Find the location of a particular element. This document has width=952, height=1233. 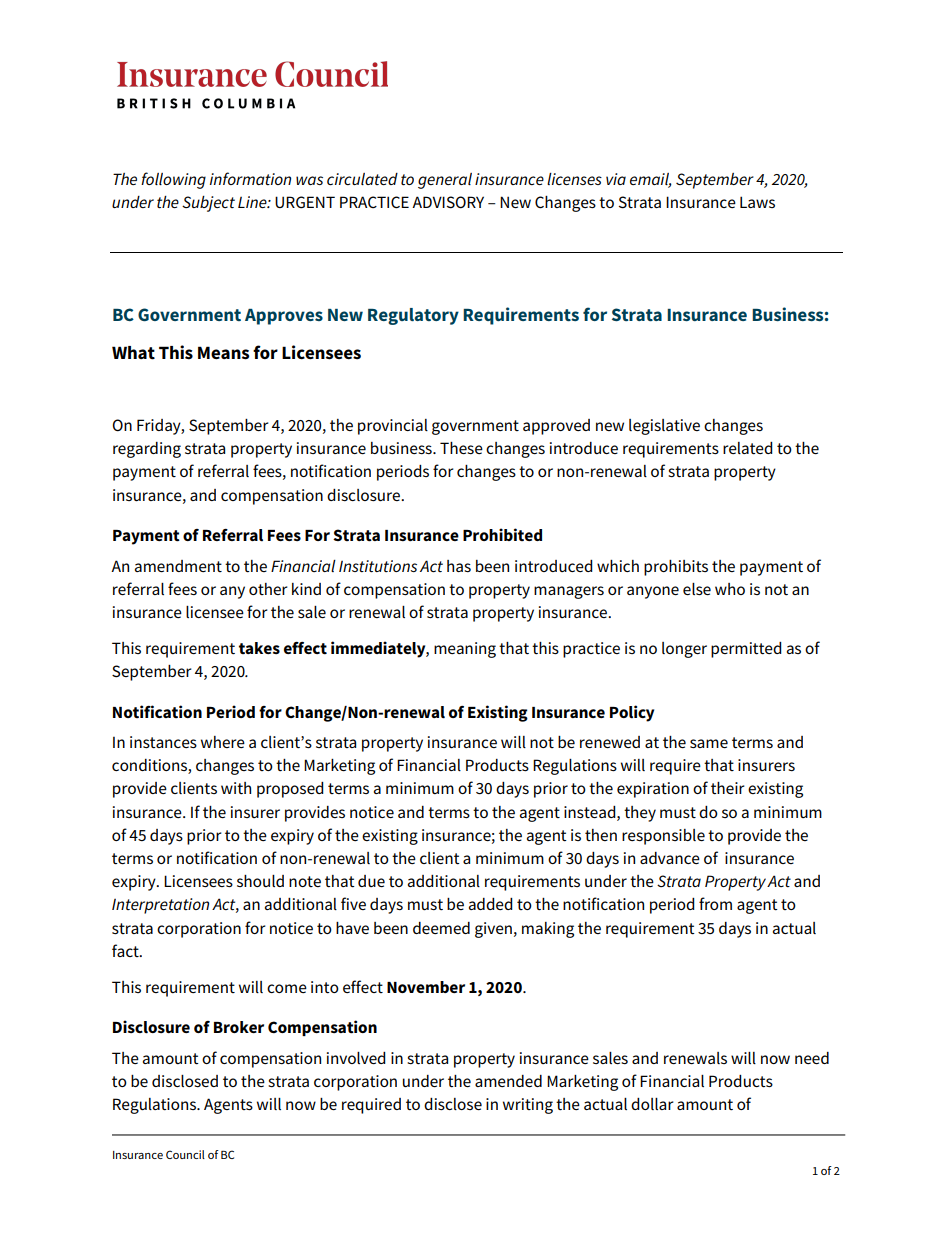

Council is located at coordinates (185, 1154).
